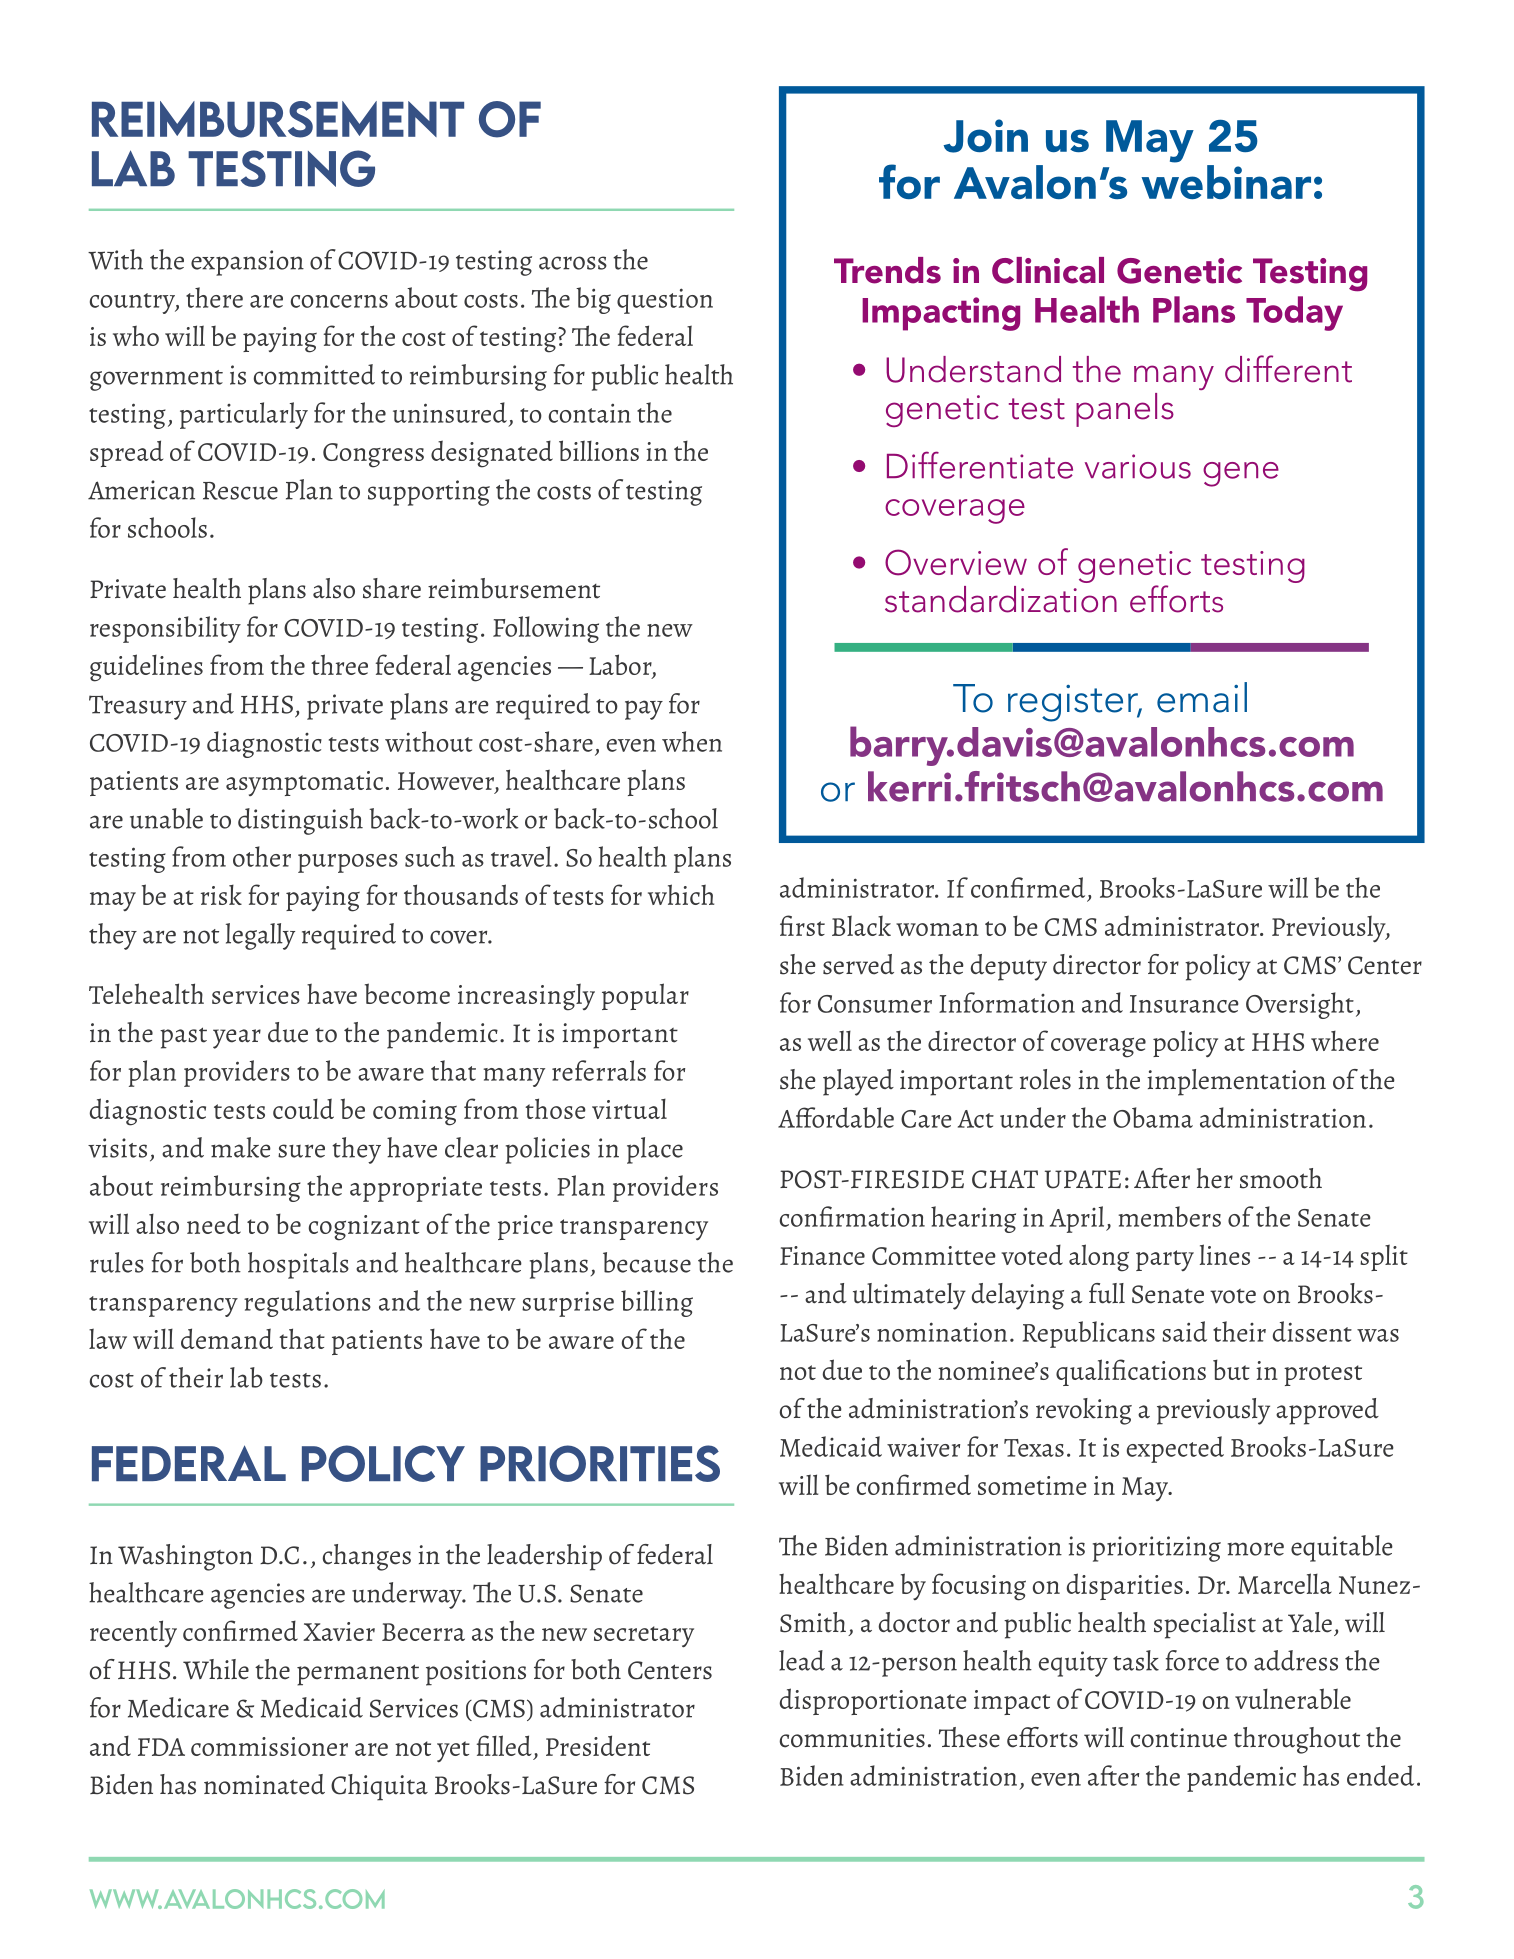 The height and width of the page is (1959, 1514). What do you see at coordinates (1202, 697) in the page?
I see `email` at bounding box center [1202, 697].
